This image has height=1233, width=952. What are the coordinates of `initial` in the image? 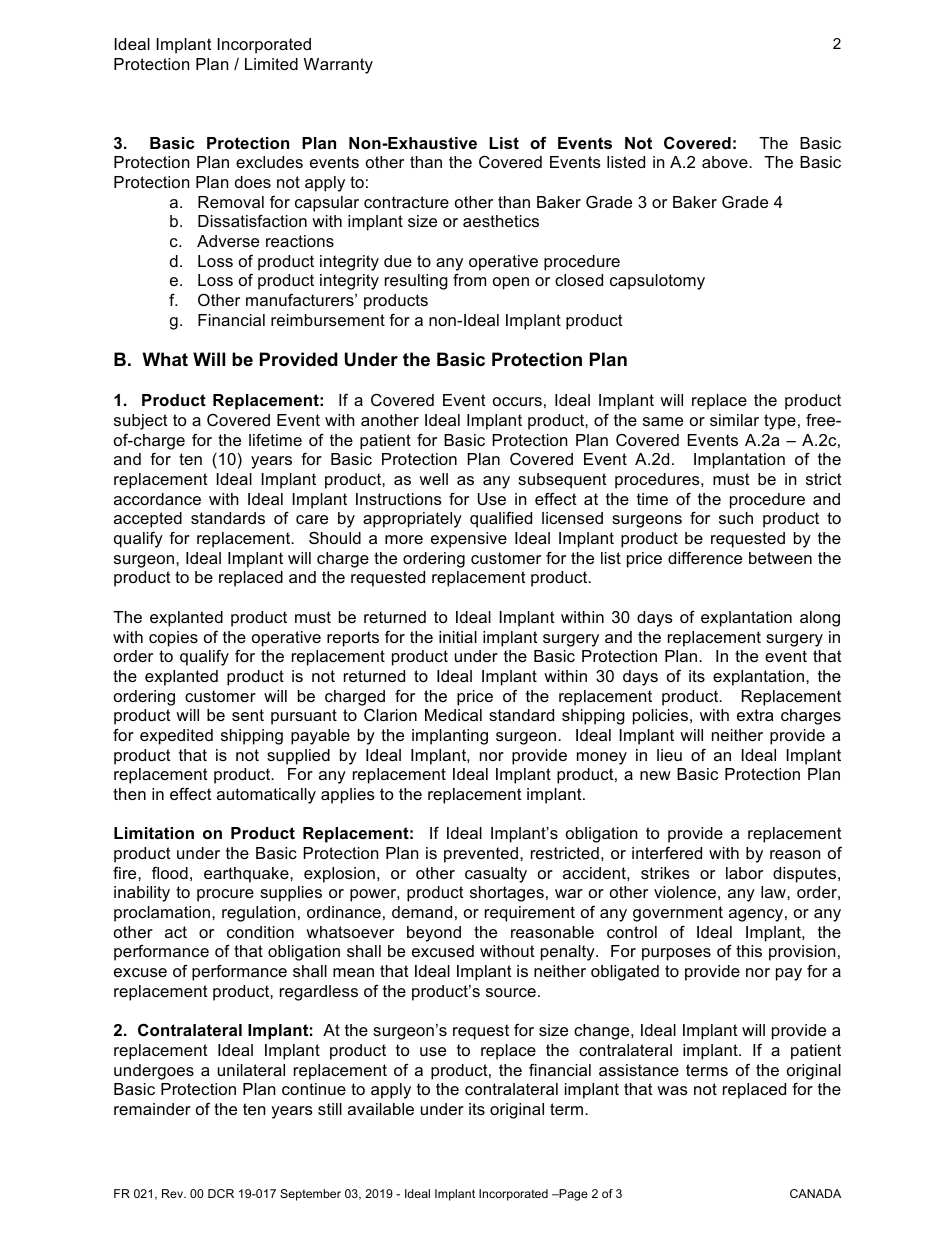 It's located at (458, 637).
